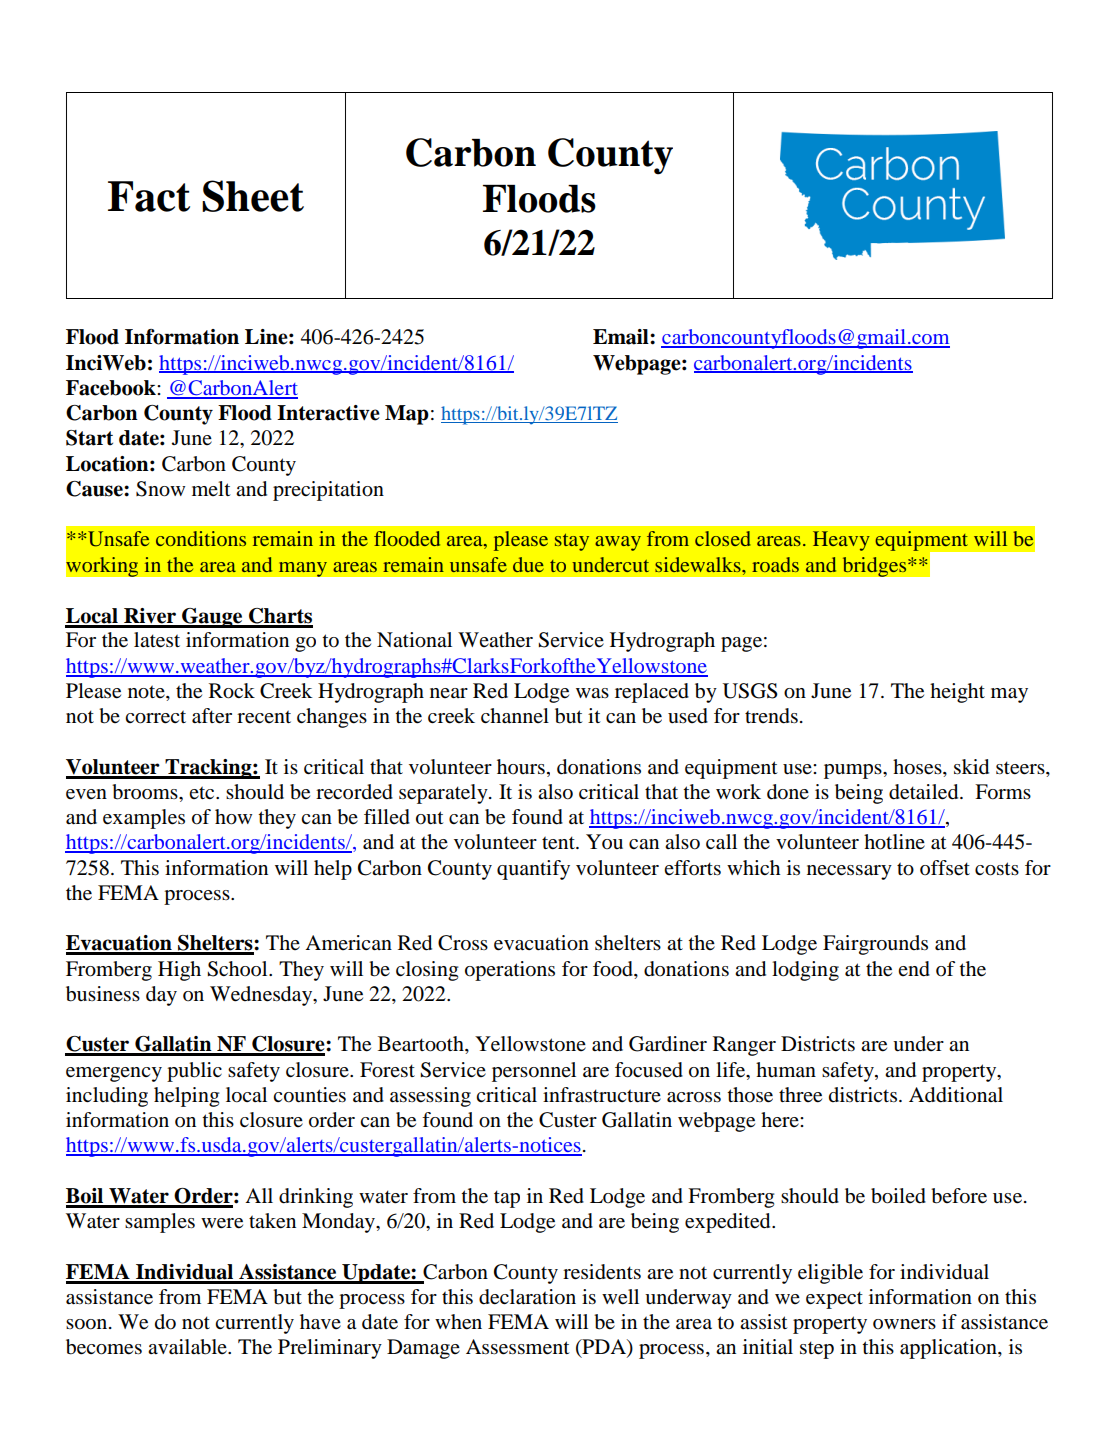  What do you see at coordinates (918, 767) in the image?
I see `hoses` at bounding box center [918, 767].
